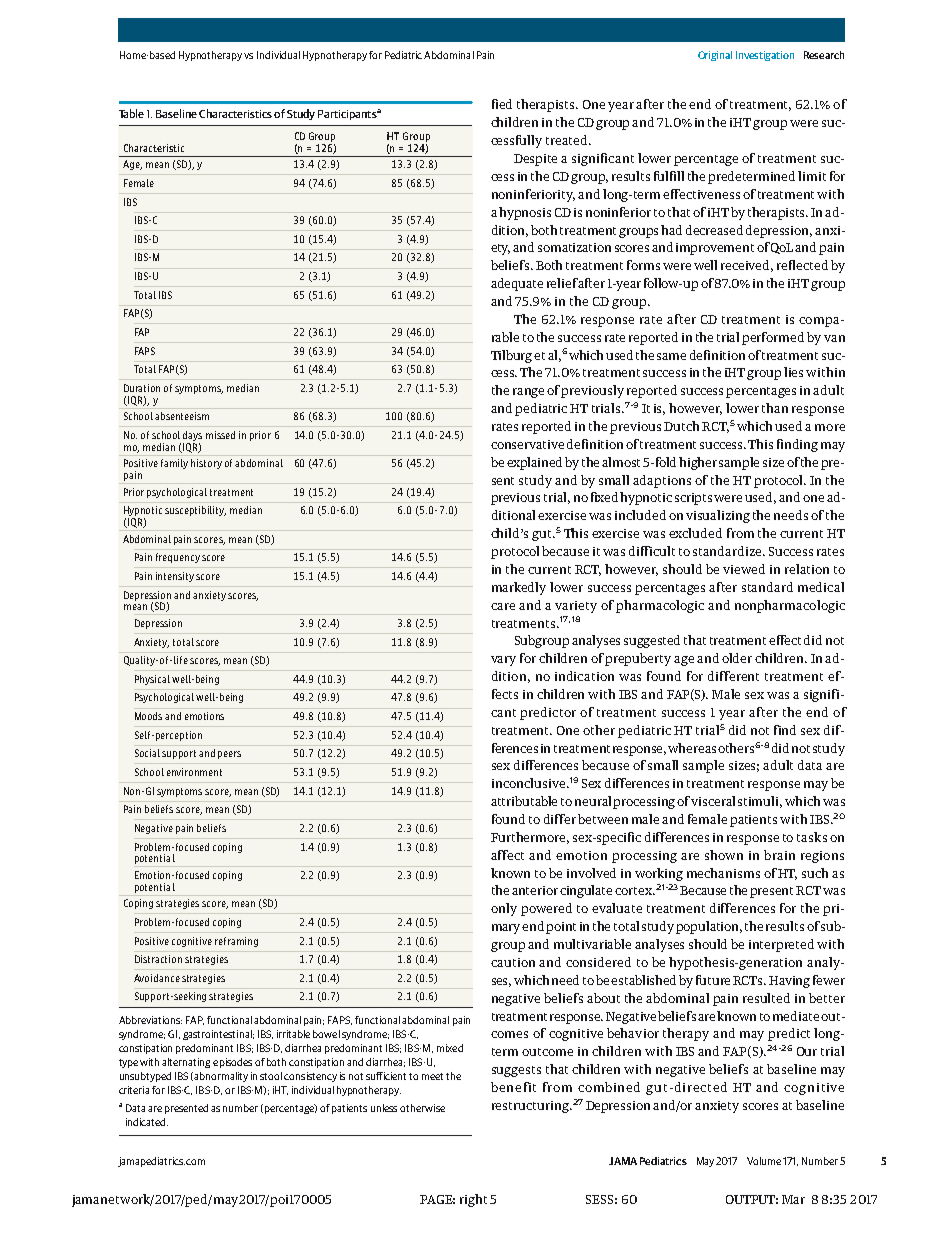  What do you see at coordinates (503, 606) in the screenshot?
I see `care` at bounding box center [503, 606].
